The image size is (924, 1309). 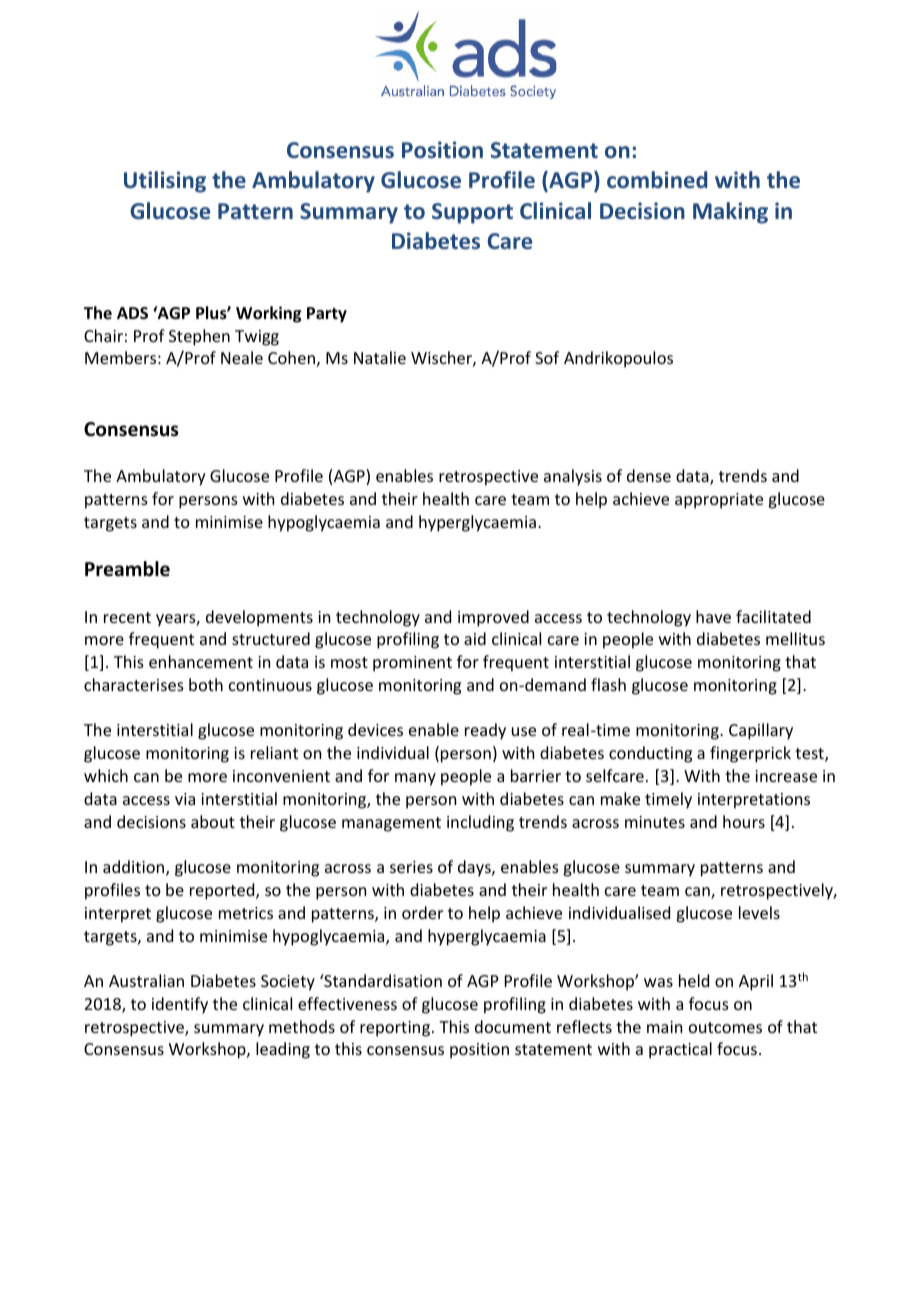 I want to click on identify, so click(x=180, y=1005).
